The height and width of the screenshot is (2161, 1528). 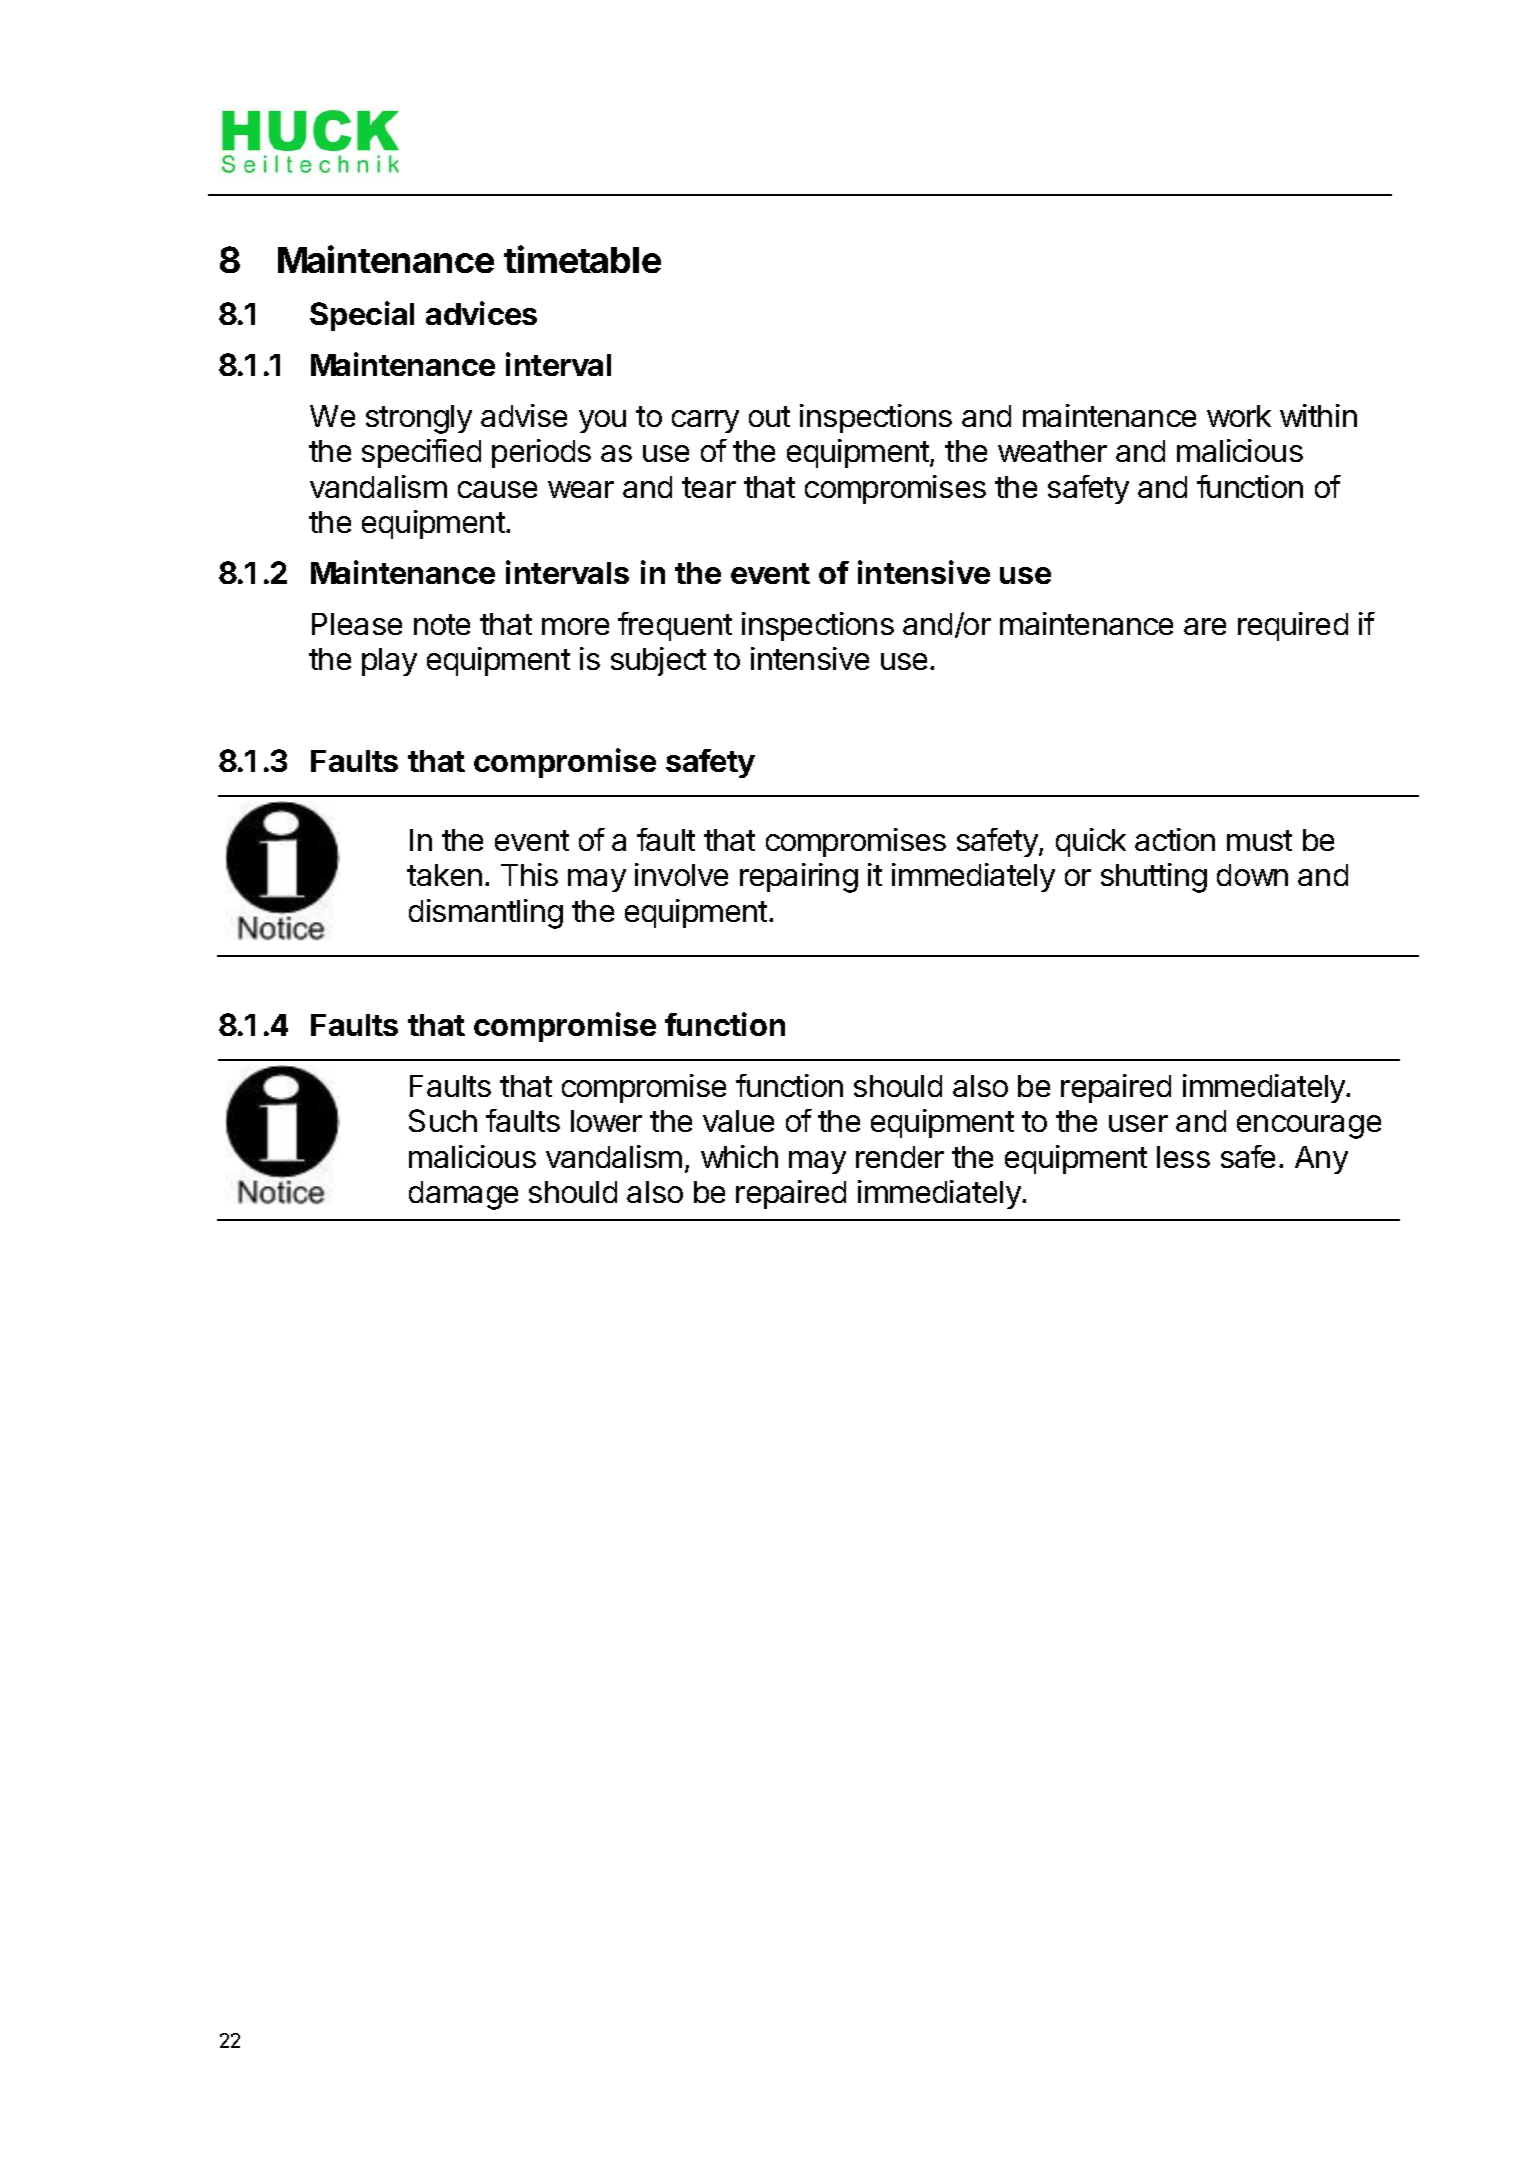 I want to click on taken, so click(x=444, y=875).
